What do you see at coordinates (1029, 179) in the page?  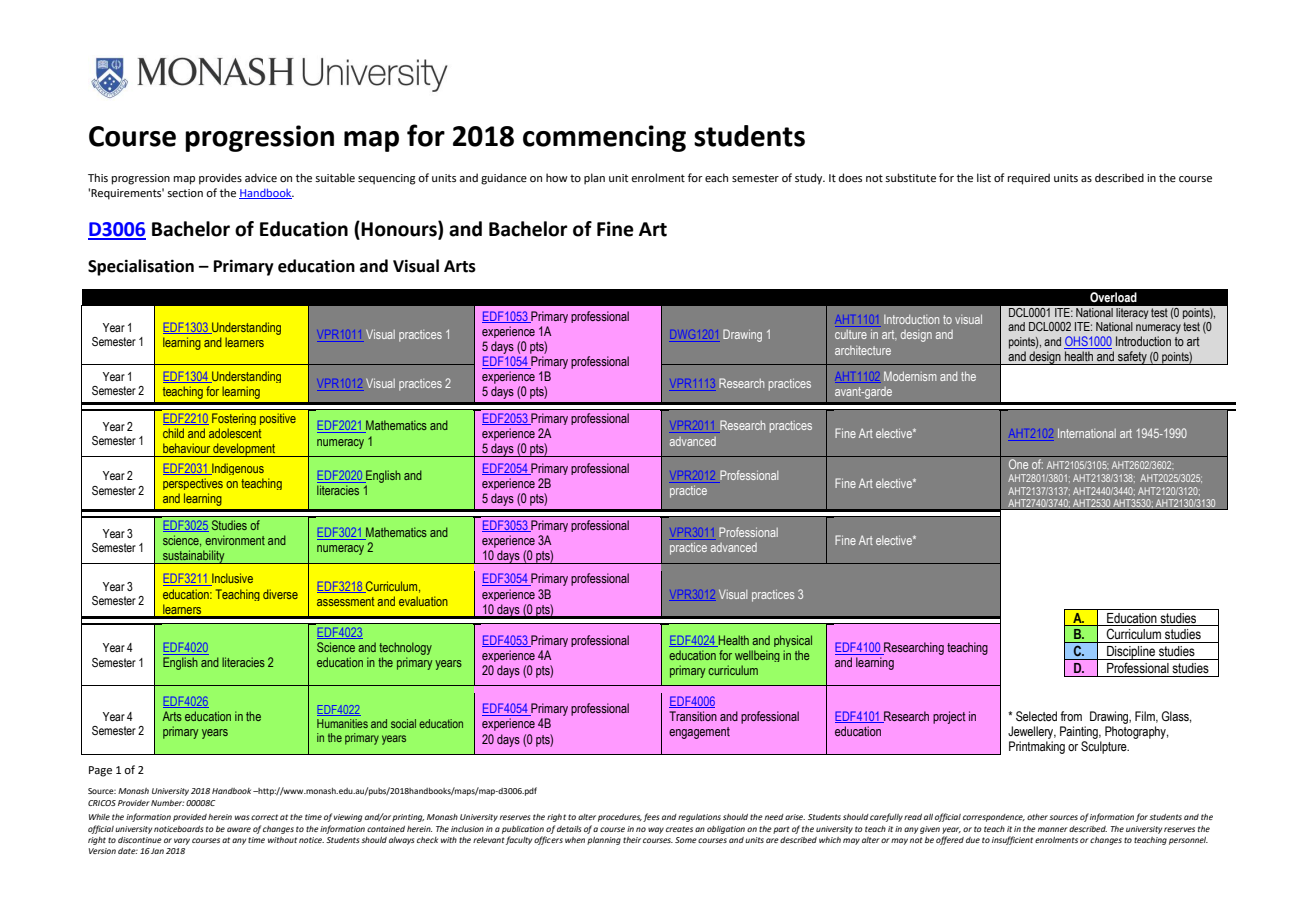 I see `required` at bounding box center [1029, 179].
